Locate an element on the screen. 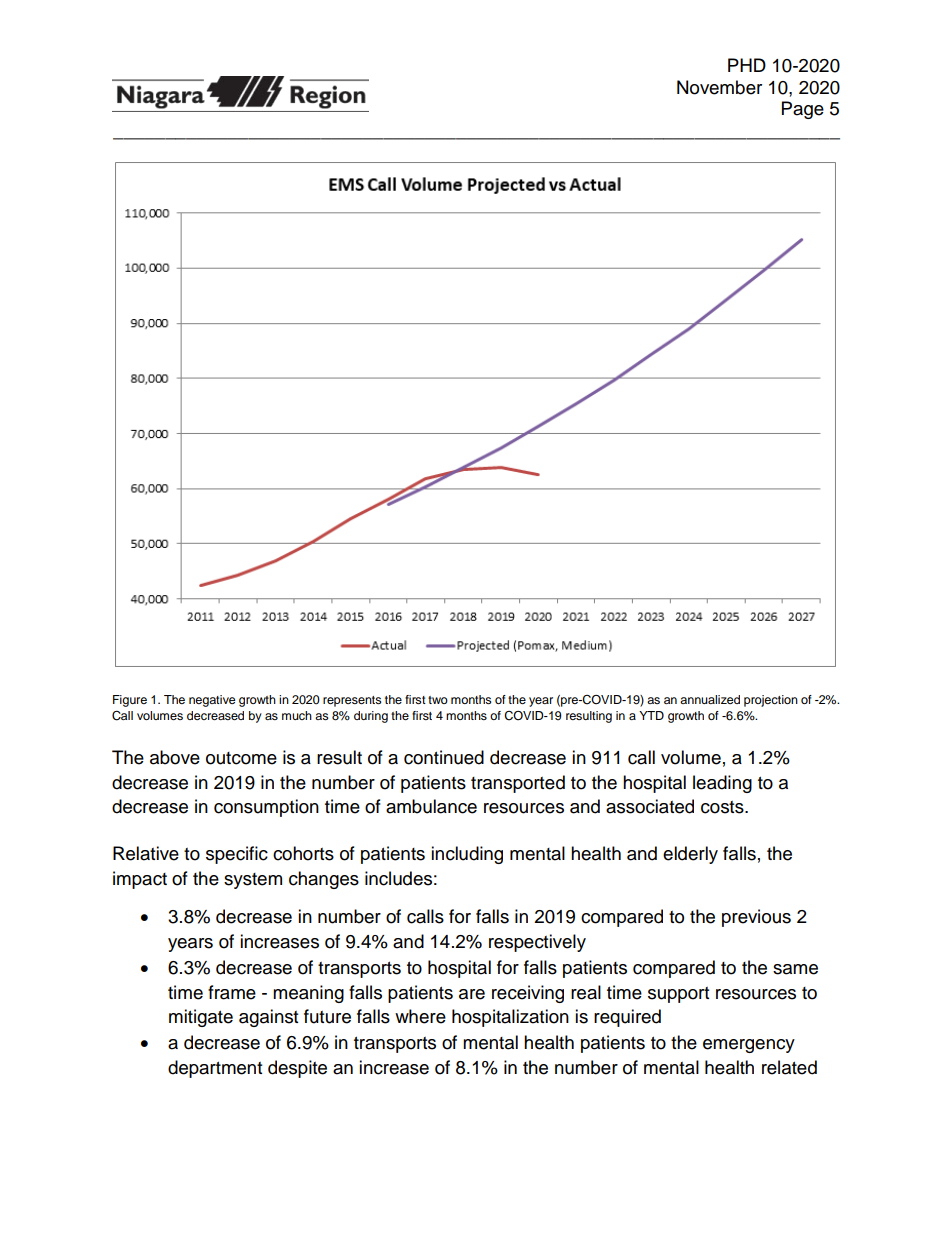  where is located at coordinates (420, 1016).
